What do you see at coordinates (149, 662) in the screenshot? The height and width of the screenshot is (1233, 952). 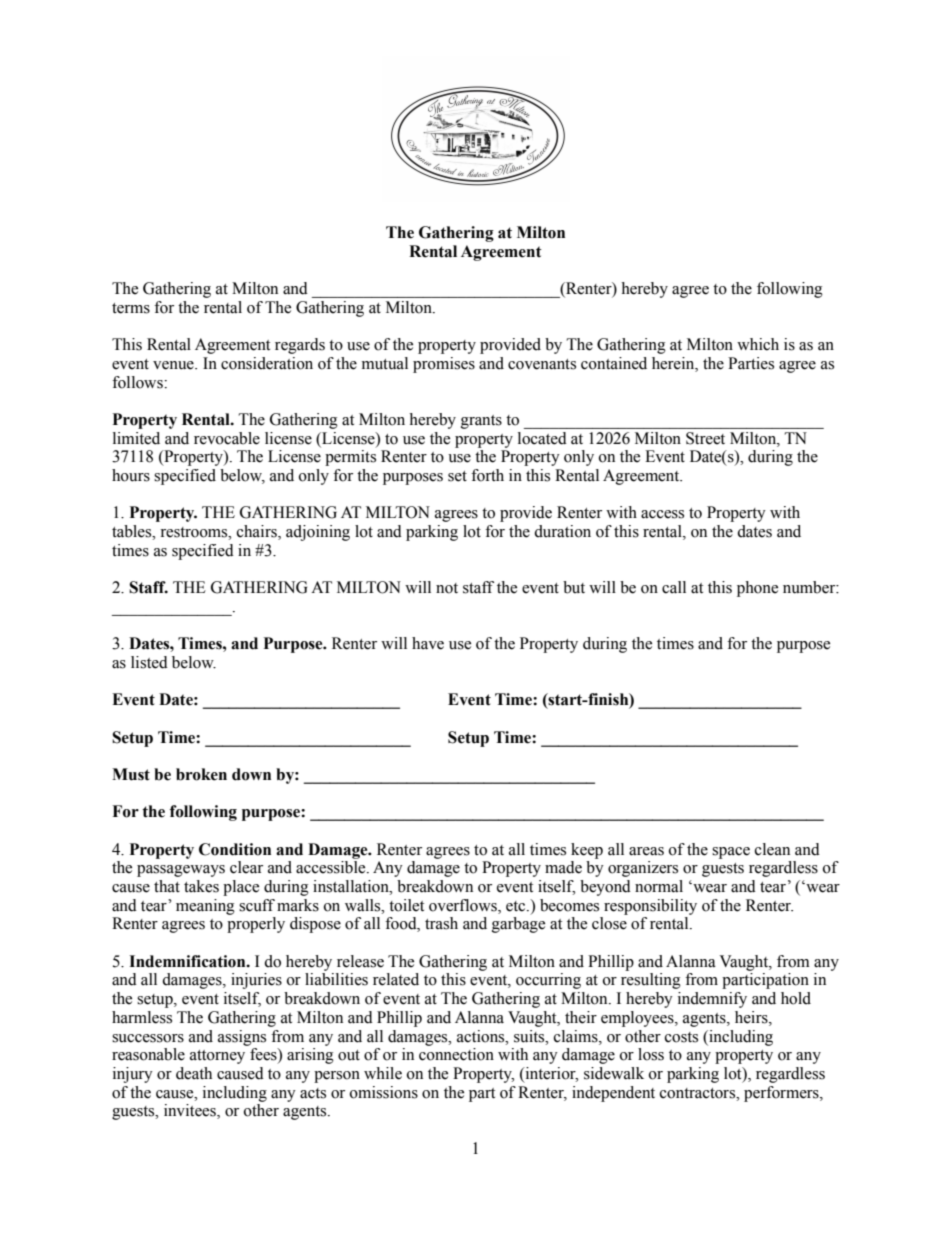 I see `listed` at bounding box center [149, 662].
